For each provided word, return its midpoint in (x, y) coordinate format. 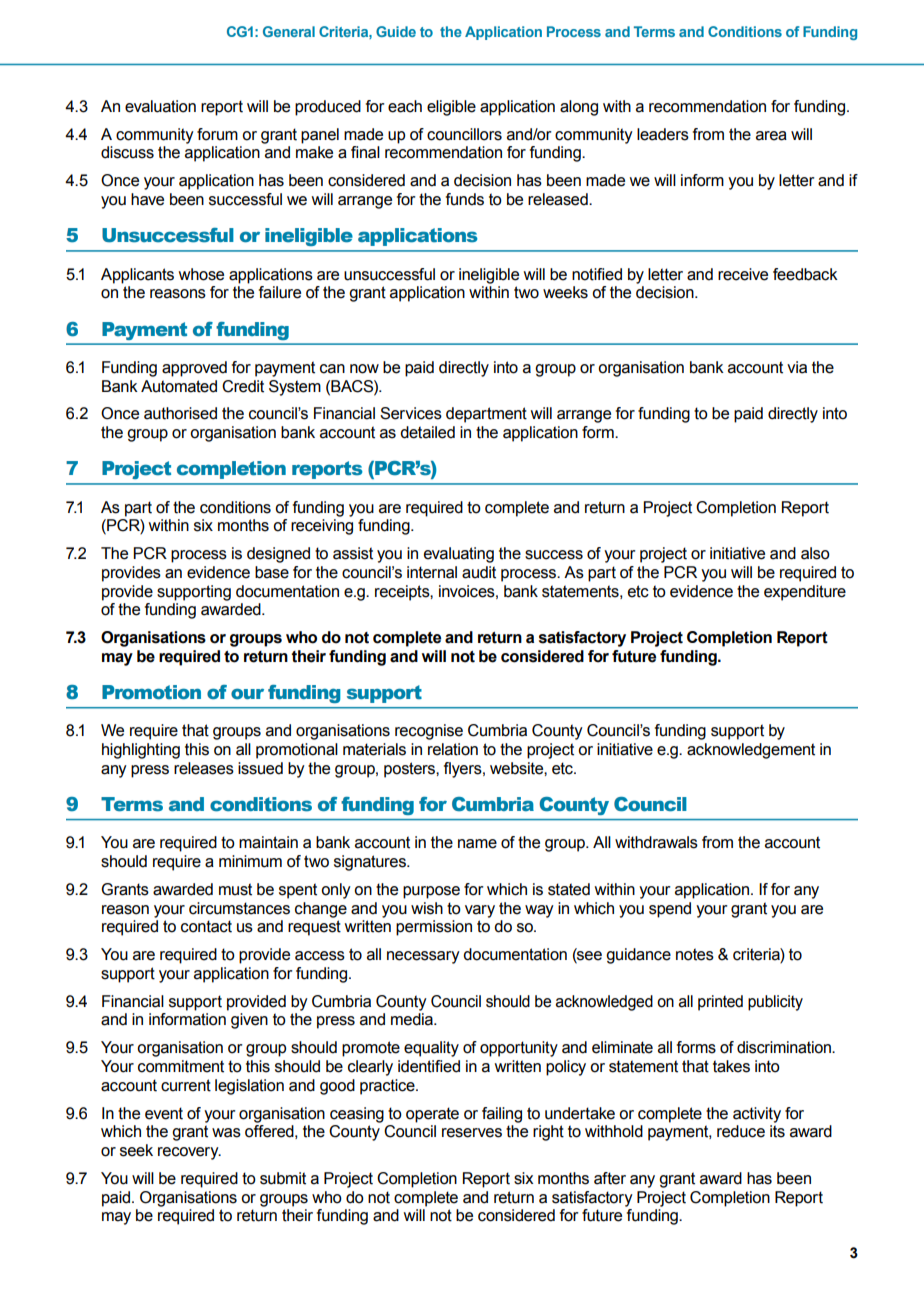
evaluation (160, 106)
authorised (180, 413)
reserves (472, 1133)
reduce (741, 1131)
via (797, 367)
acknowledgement (751, 751)
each (405, 106)
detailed (427, 432)
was (226, 1133)
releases (204, 768)
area (771, 136)
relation (453, 749)
